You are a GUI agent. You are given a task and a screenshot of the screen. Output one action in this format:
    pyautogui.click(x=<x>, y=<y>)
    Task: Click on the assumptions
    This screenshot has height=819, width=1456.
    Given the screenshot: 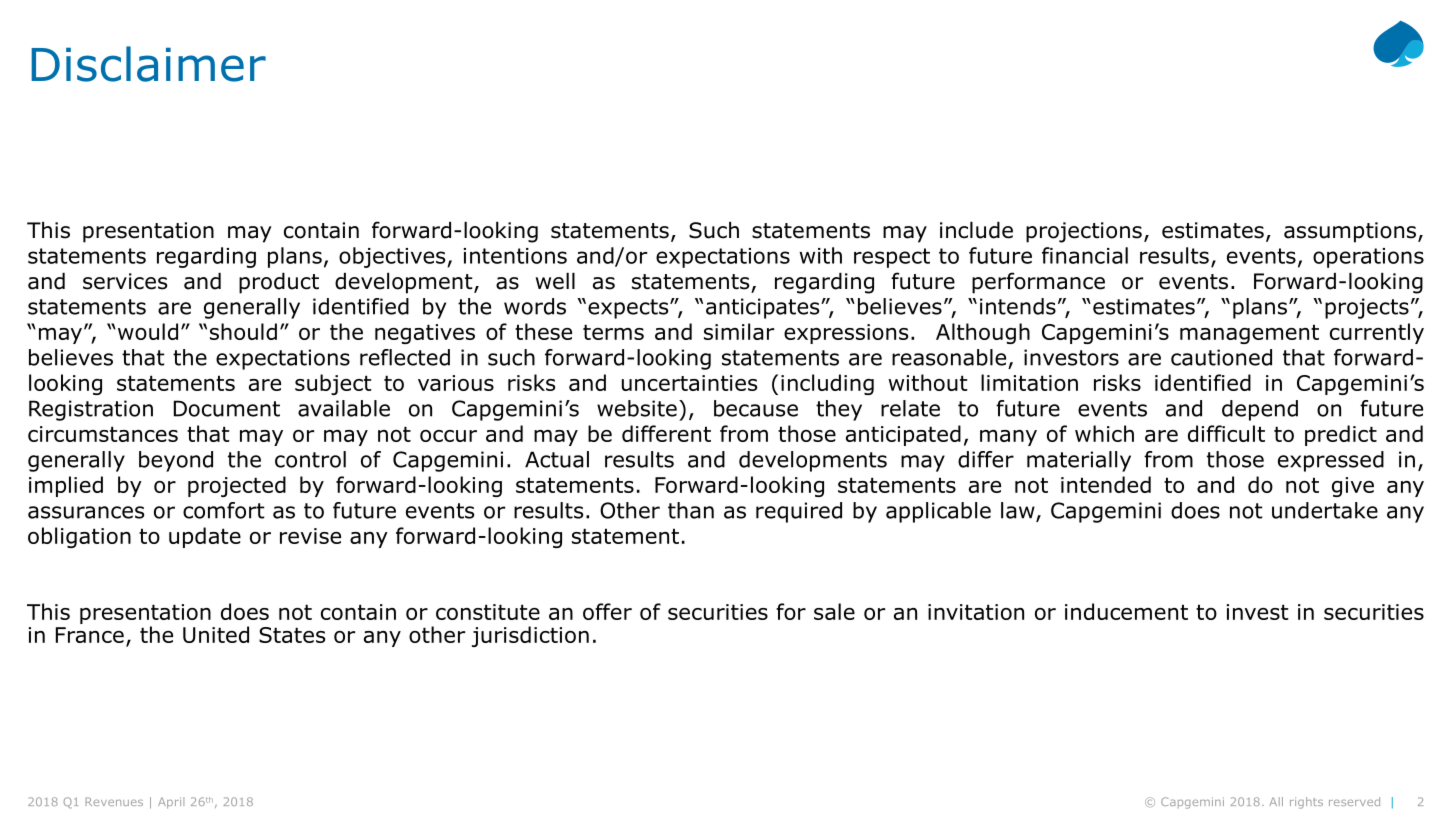 What is the action you would take?
    pyautogui.click(x=1351, y=232)
